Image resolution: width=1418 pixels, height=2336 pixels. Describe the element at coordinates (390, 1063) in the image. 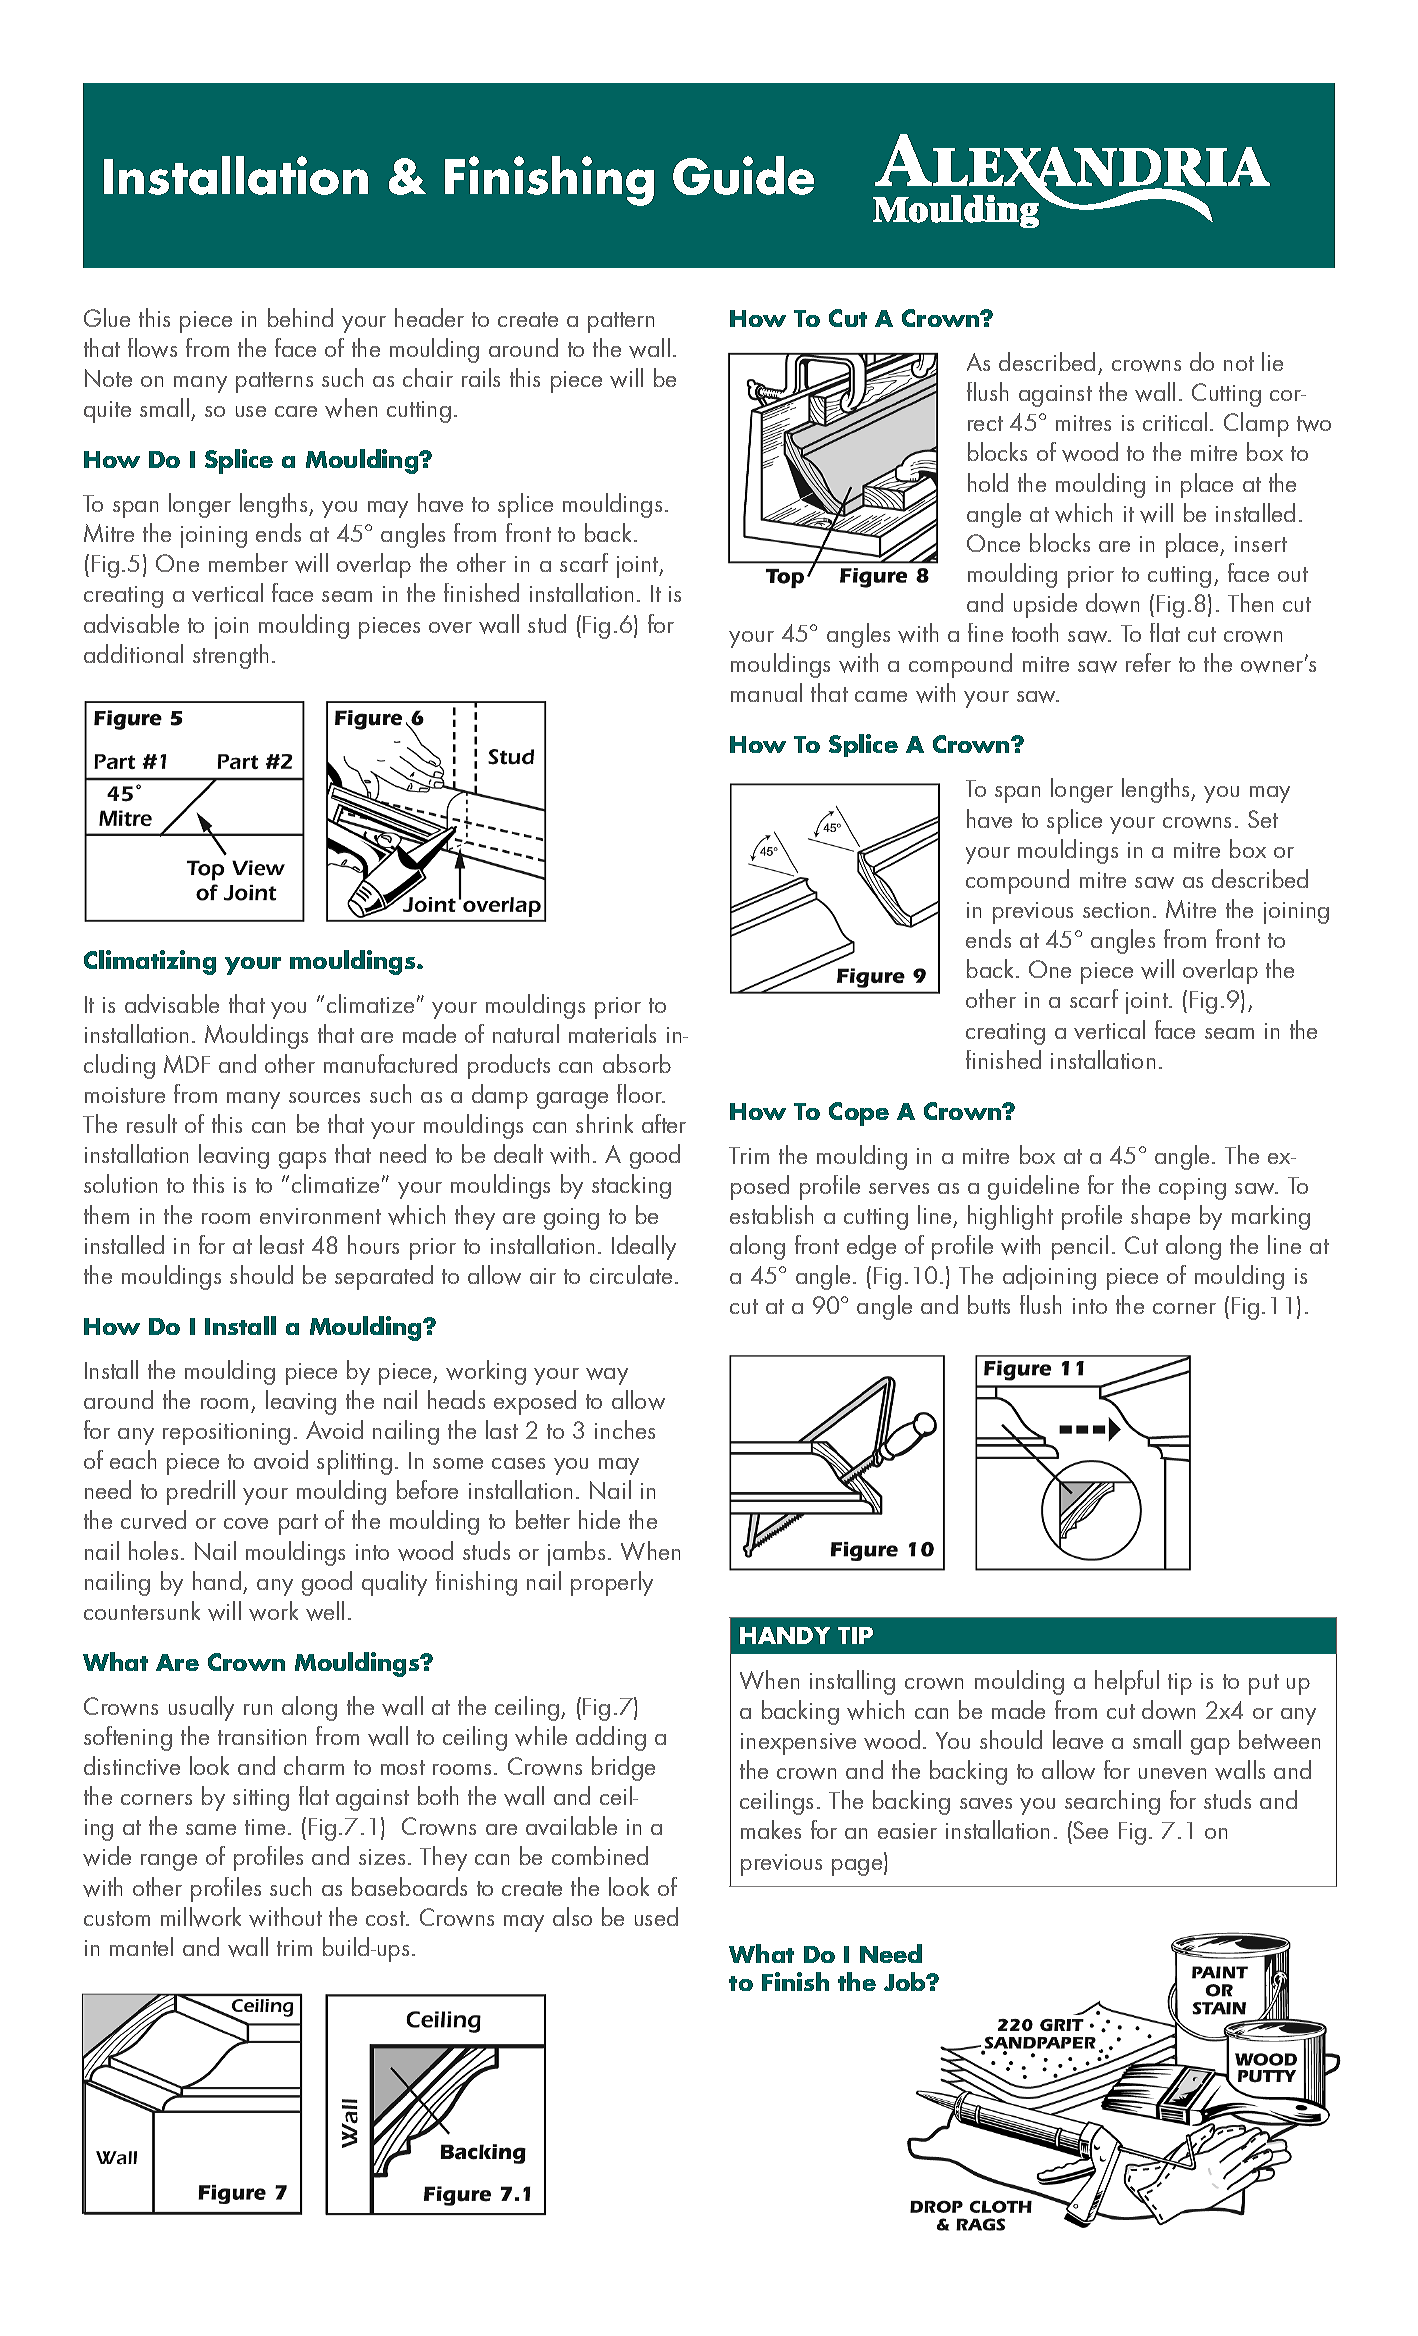

I see `manufactured` at that location.
